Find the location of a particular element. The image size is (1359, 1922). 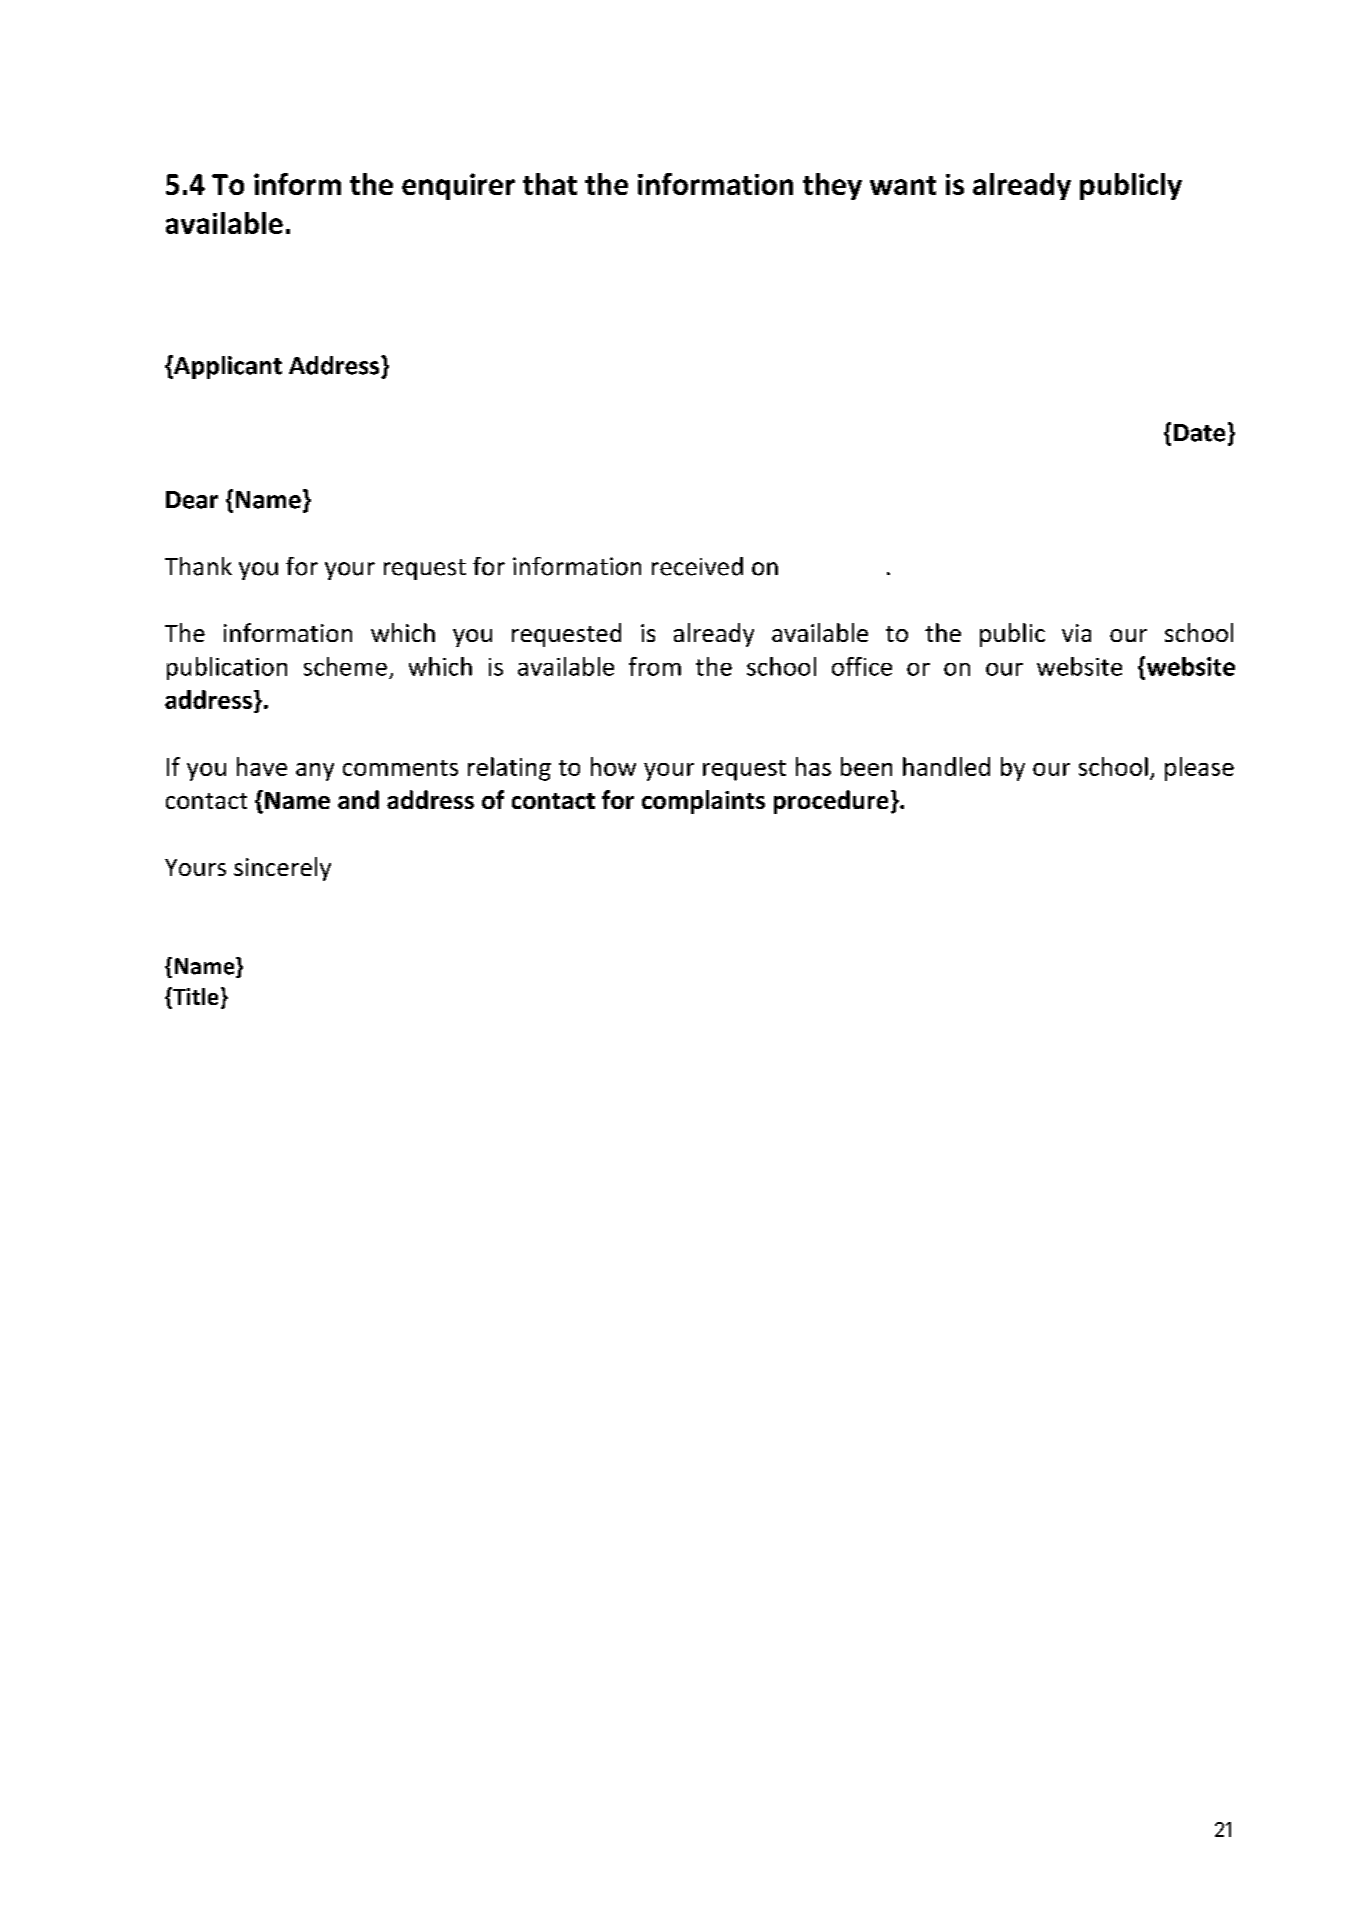

Thank is located at coordinates (198, 566).
